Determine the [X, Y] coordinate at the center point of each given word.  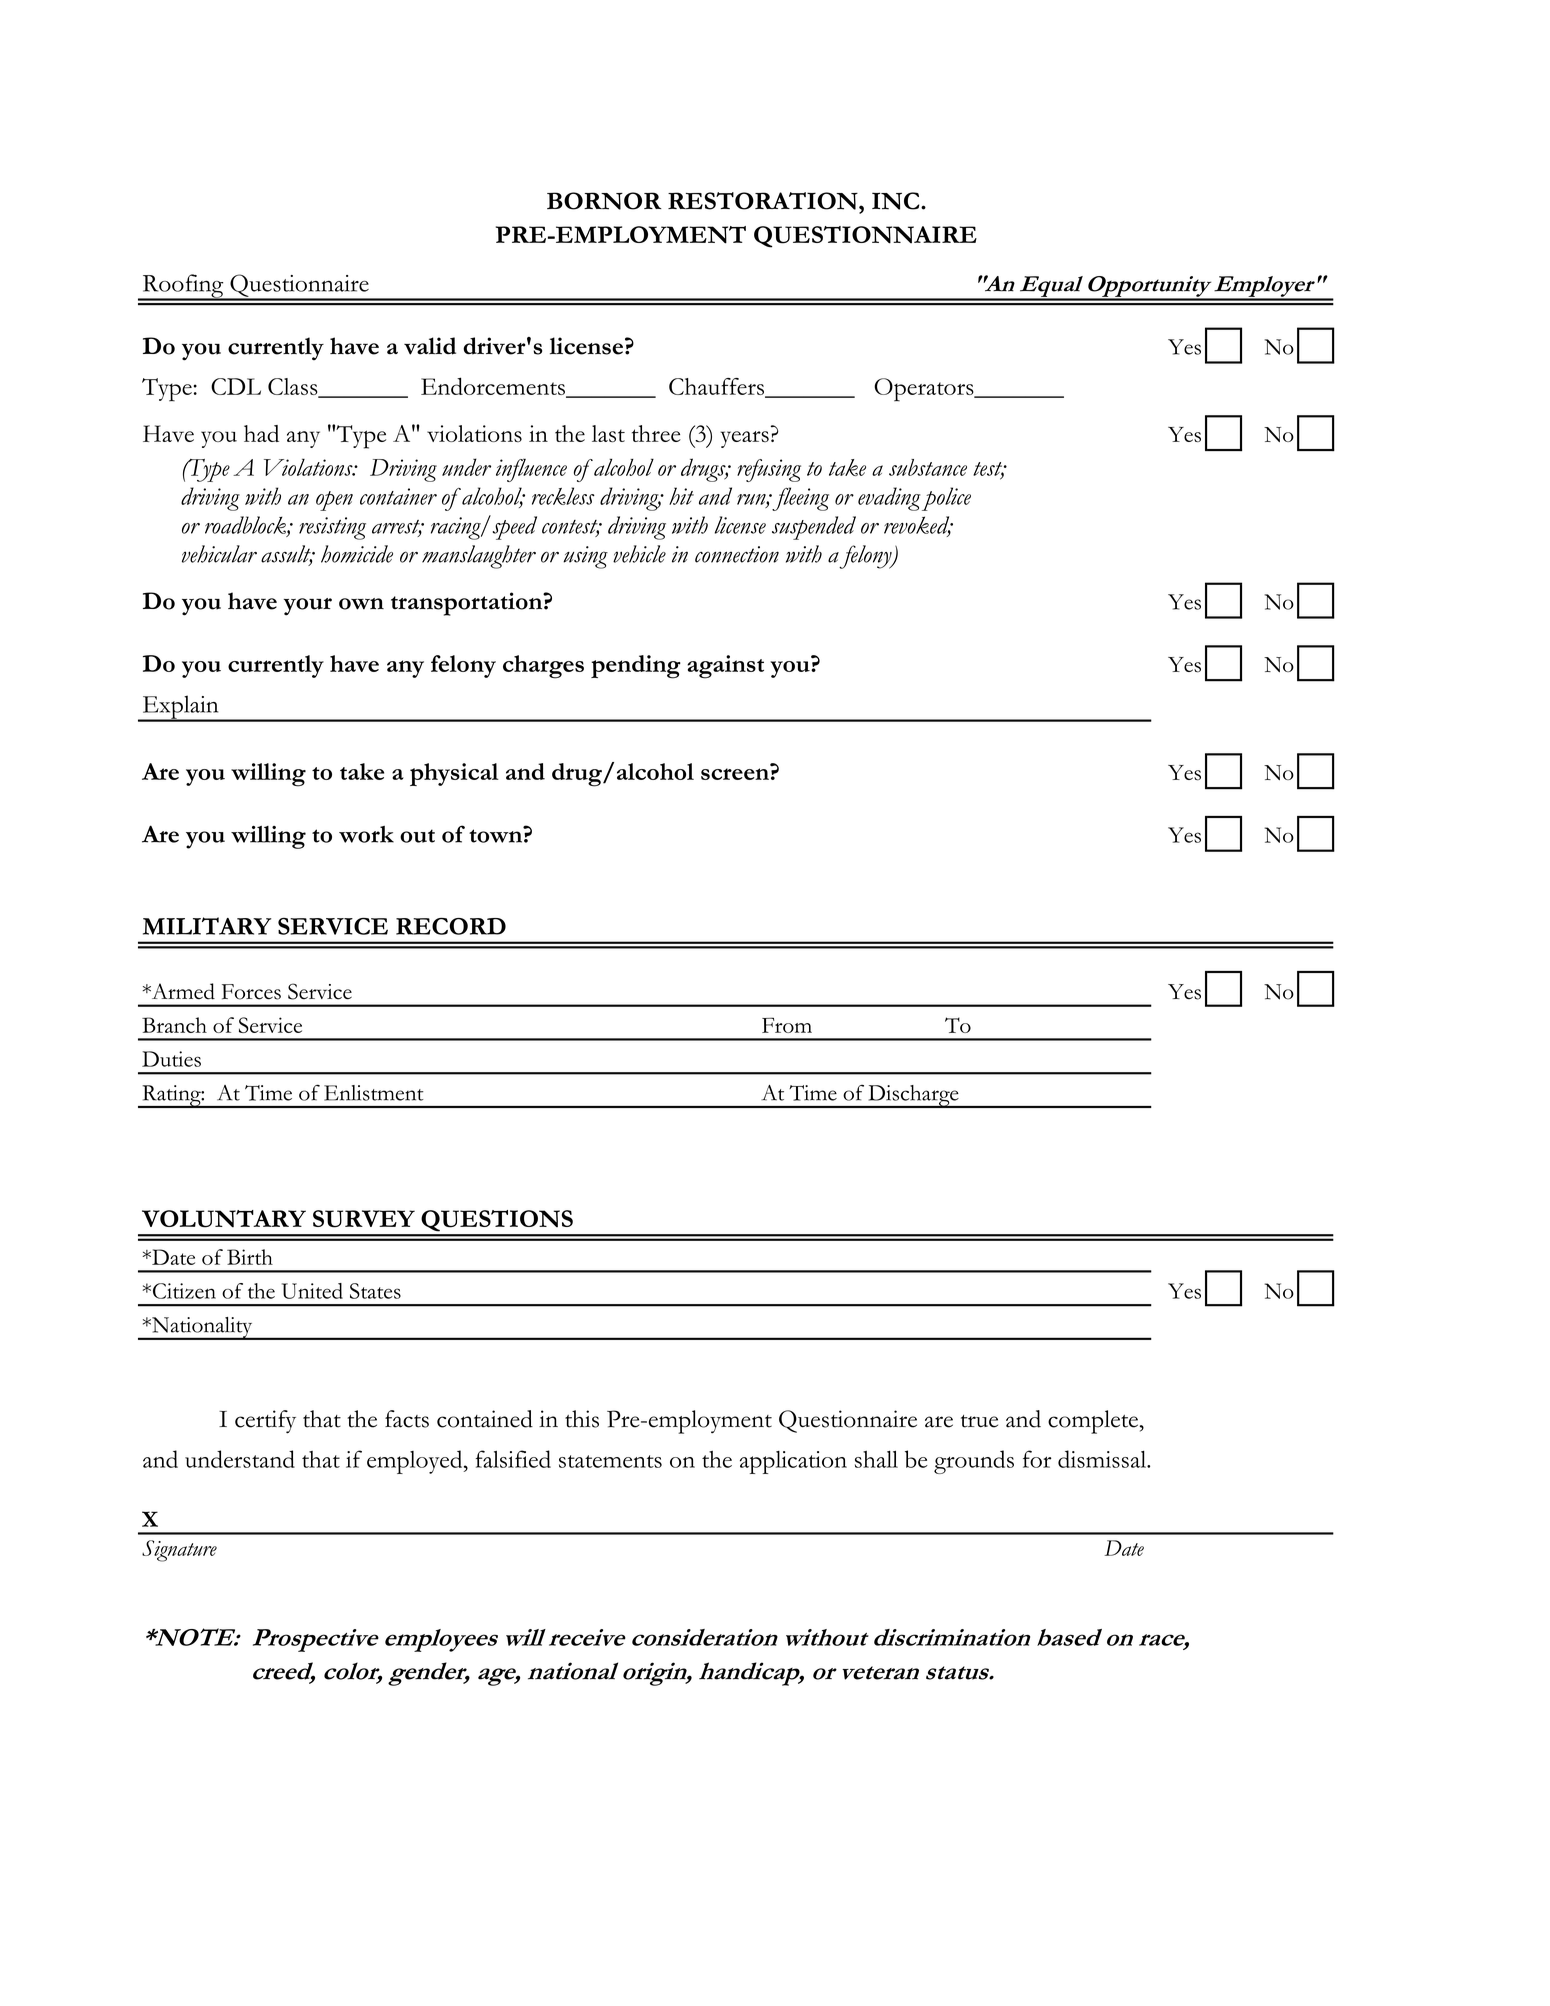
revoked [918, 526]
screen [735, 774]
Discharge [913, 1096]
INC [897, 201]
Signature [179, 1551]
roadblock [246, 526]
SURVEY [364, 1219]
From [787, 1025]
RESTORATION [764, 201]
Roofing [183, 287]
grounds [974, 1462]
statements [610, 1461]
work [366, 834]
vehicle [639, 554]
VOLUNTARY [224, 1219]
